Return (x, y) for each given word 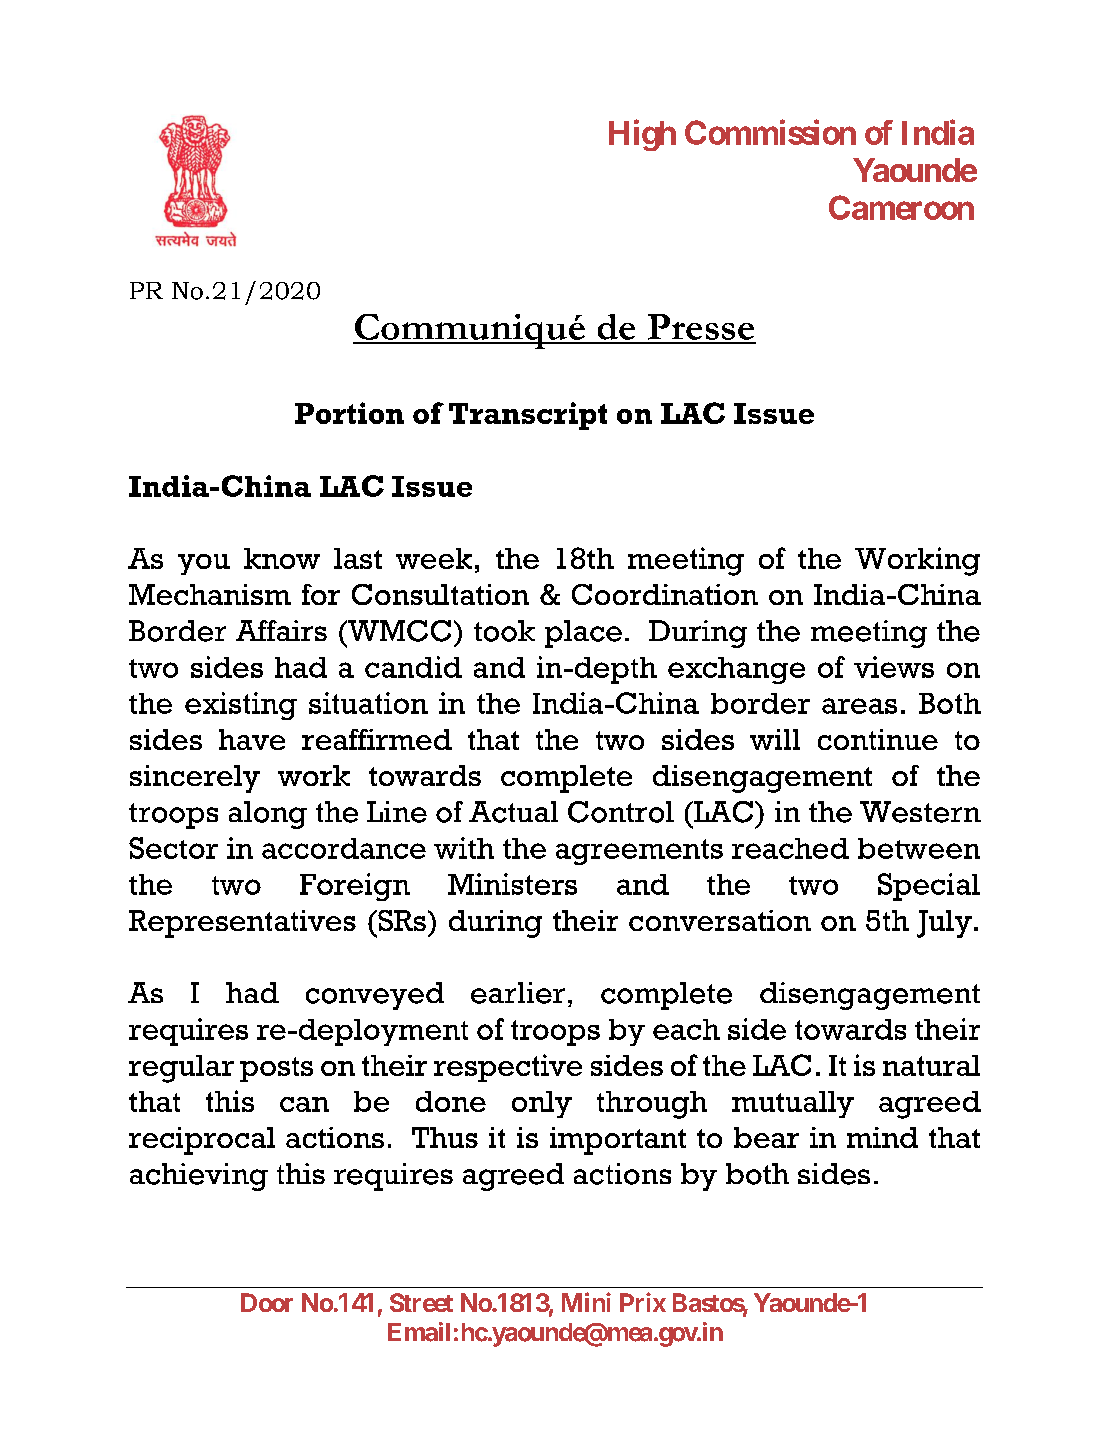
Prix (643, 1302)
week (434, 558)
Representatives (242, 924)
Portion (349, 413)
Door (267, 1302)
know (282, 558)
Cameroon (901, 207)
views (894, 667)
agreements (639, 852)
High (642, 135)
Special (929, 887)
